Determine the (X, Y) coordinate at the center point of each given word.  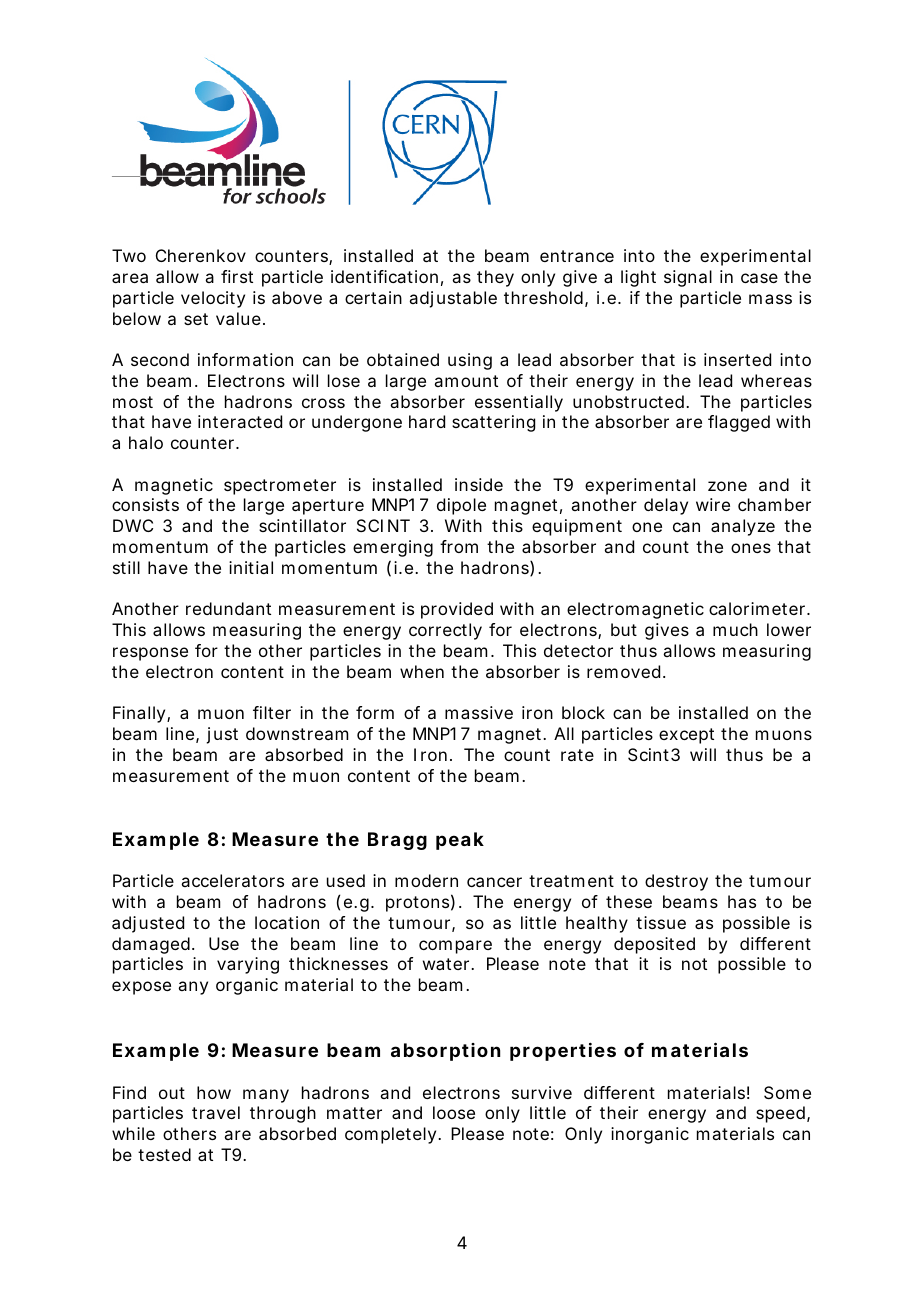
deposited (654, 945)
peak (460, 841)
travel (216, 1112)
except (686, 736)
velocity (213, 299)
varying (248, 965)
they (495, 278)
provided (457, 610)
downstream (297, 733)
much (735, 629)
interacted (240, 421)
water (448, 964)
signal (688, 278)
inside (479, 484)
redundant (228, 608)
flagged (739, 423)
